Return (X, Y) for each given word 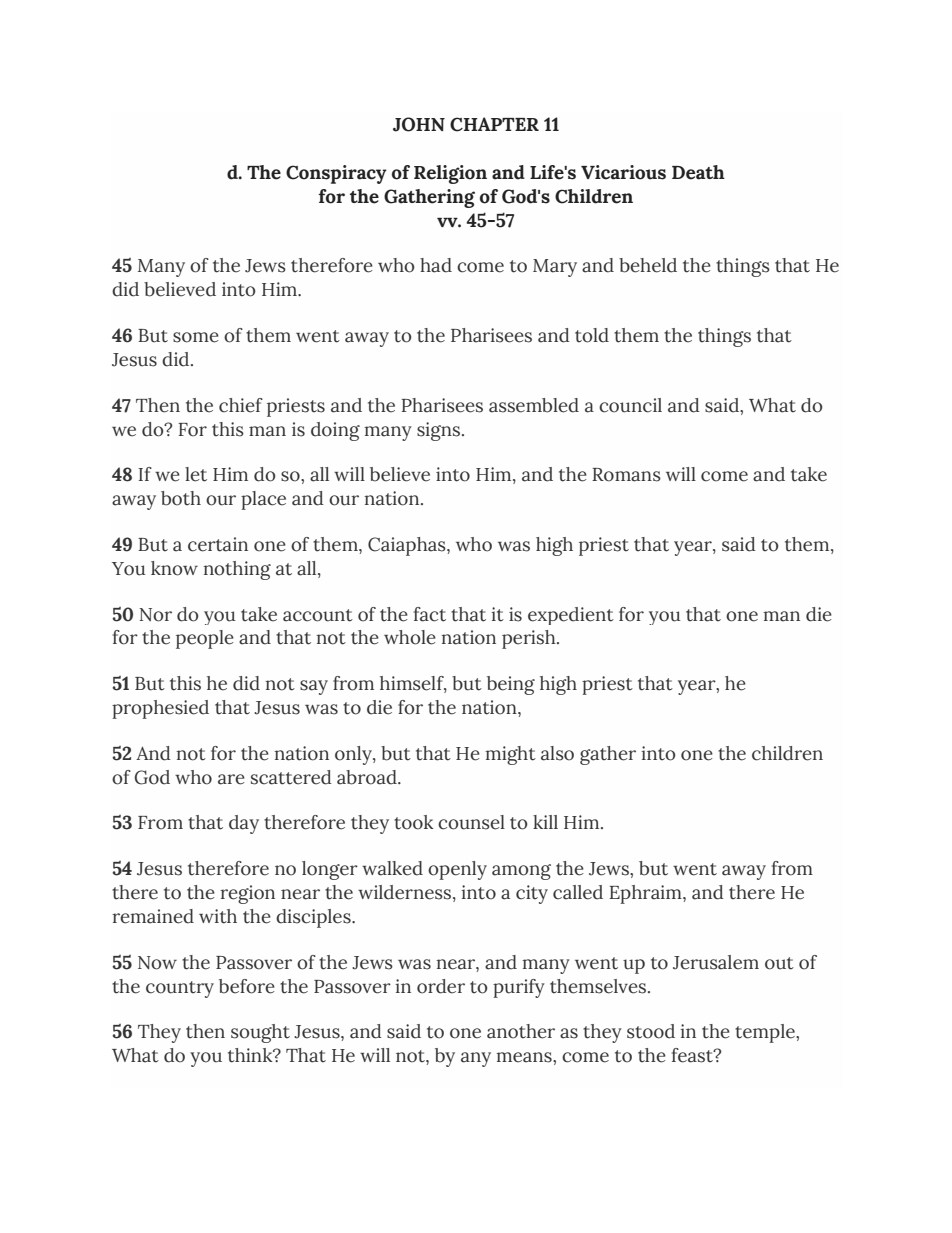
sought (260, 1033)
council (630, 405)
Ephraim (646, 894)
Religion (450, 174)
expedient (571, 616)
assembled (534, 405)
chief (241, 405)
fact (430, 614)
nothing (237, 570)
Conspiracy (336, 174)
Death (698, 172)
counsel (471, 822)
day (244, 824)
